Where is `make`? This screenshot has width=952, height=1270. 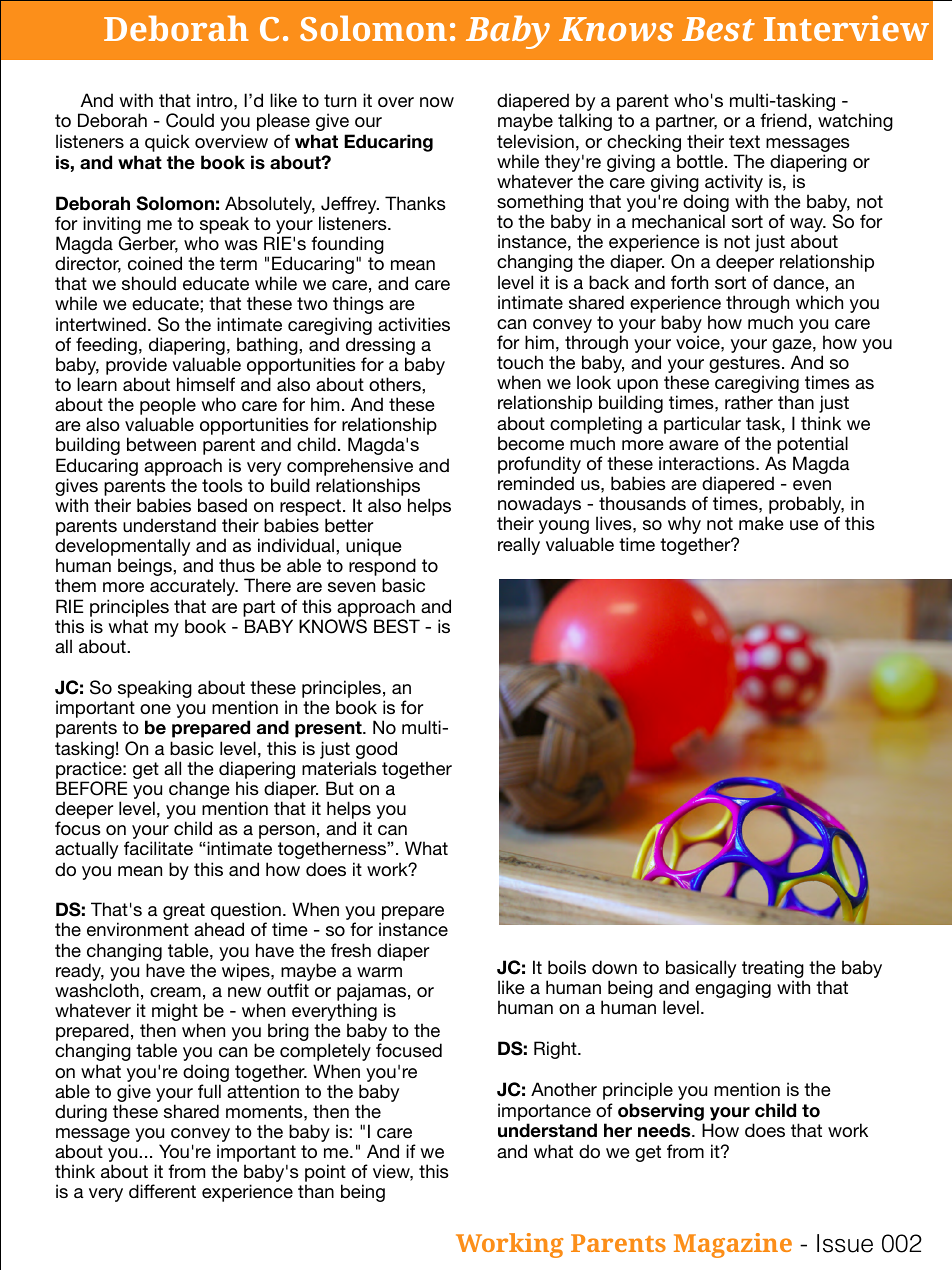
make is located at coordinates (761, 523).
